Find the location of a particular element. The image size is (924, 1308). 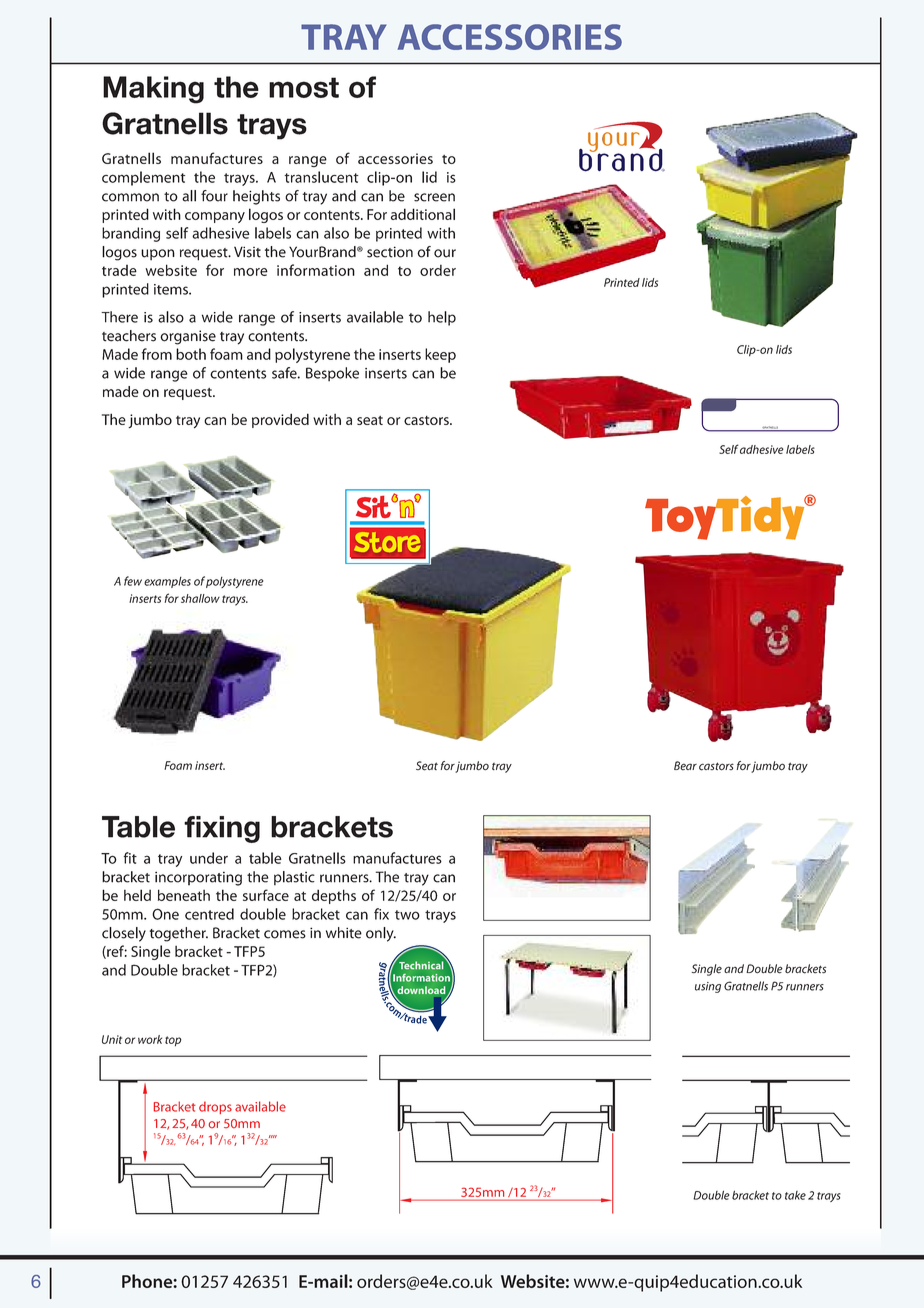

fixing is located at coordinates (222, 829).
